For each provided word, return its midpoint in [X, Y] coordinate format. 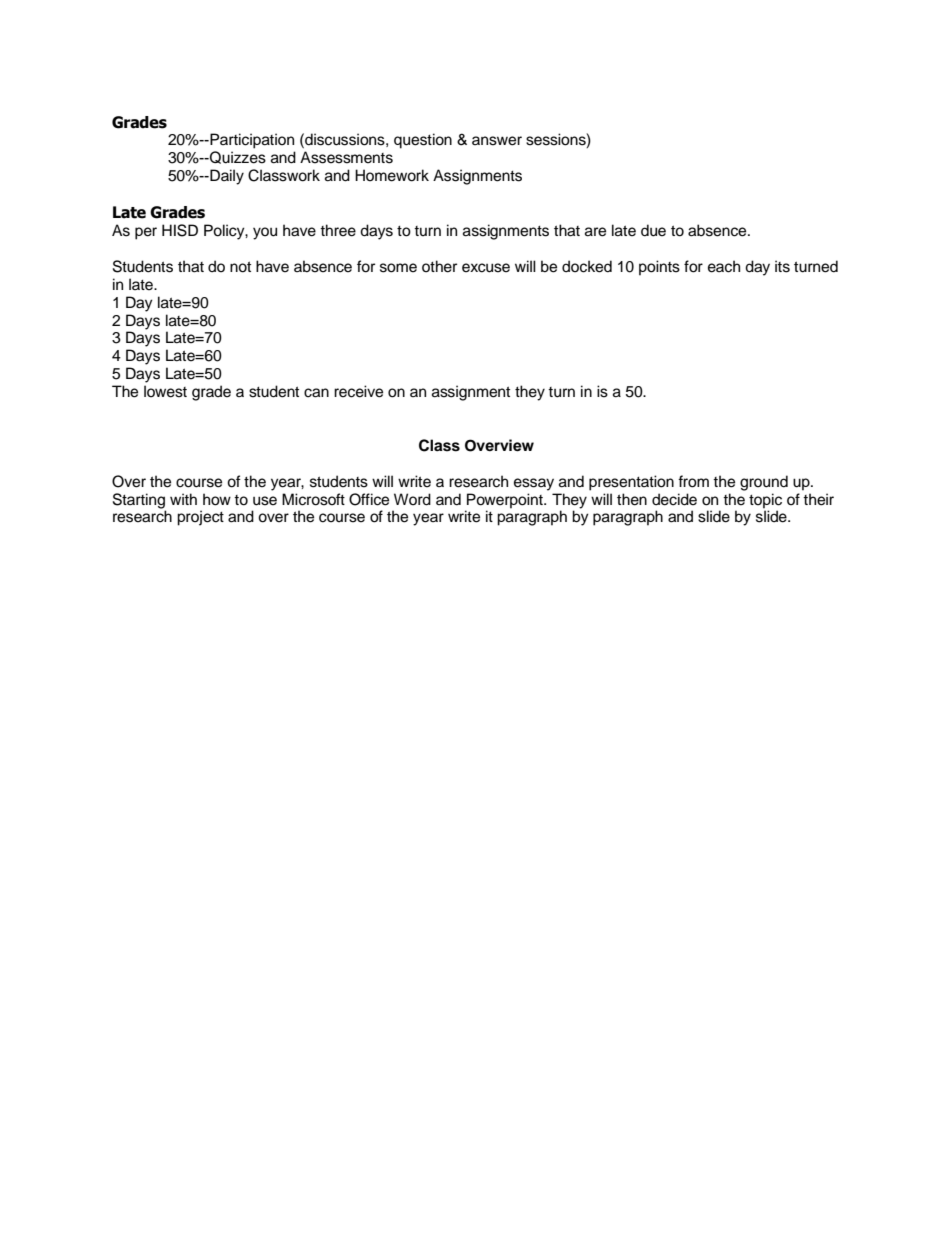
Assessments [346, 157]
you [265, 233]
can [316, 393]
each [724, 266]
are [595, 232]
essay [534, 484]
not [240, 267]
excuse [486, 268]
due [653, 230]
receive [358, 391]
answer [497, 141]
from [693, 481]
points [659, 268]
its [782, 266]
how [217, 499]
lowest [165, 391]
